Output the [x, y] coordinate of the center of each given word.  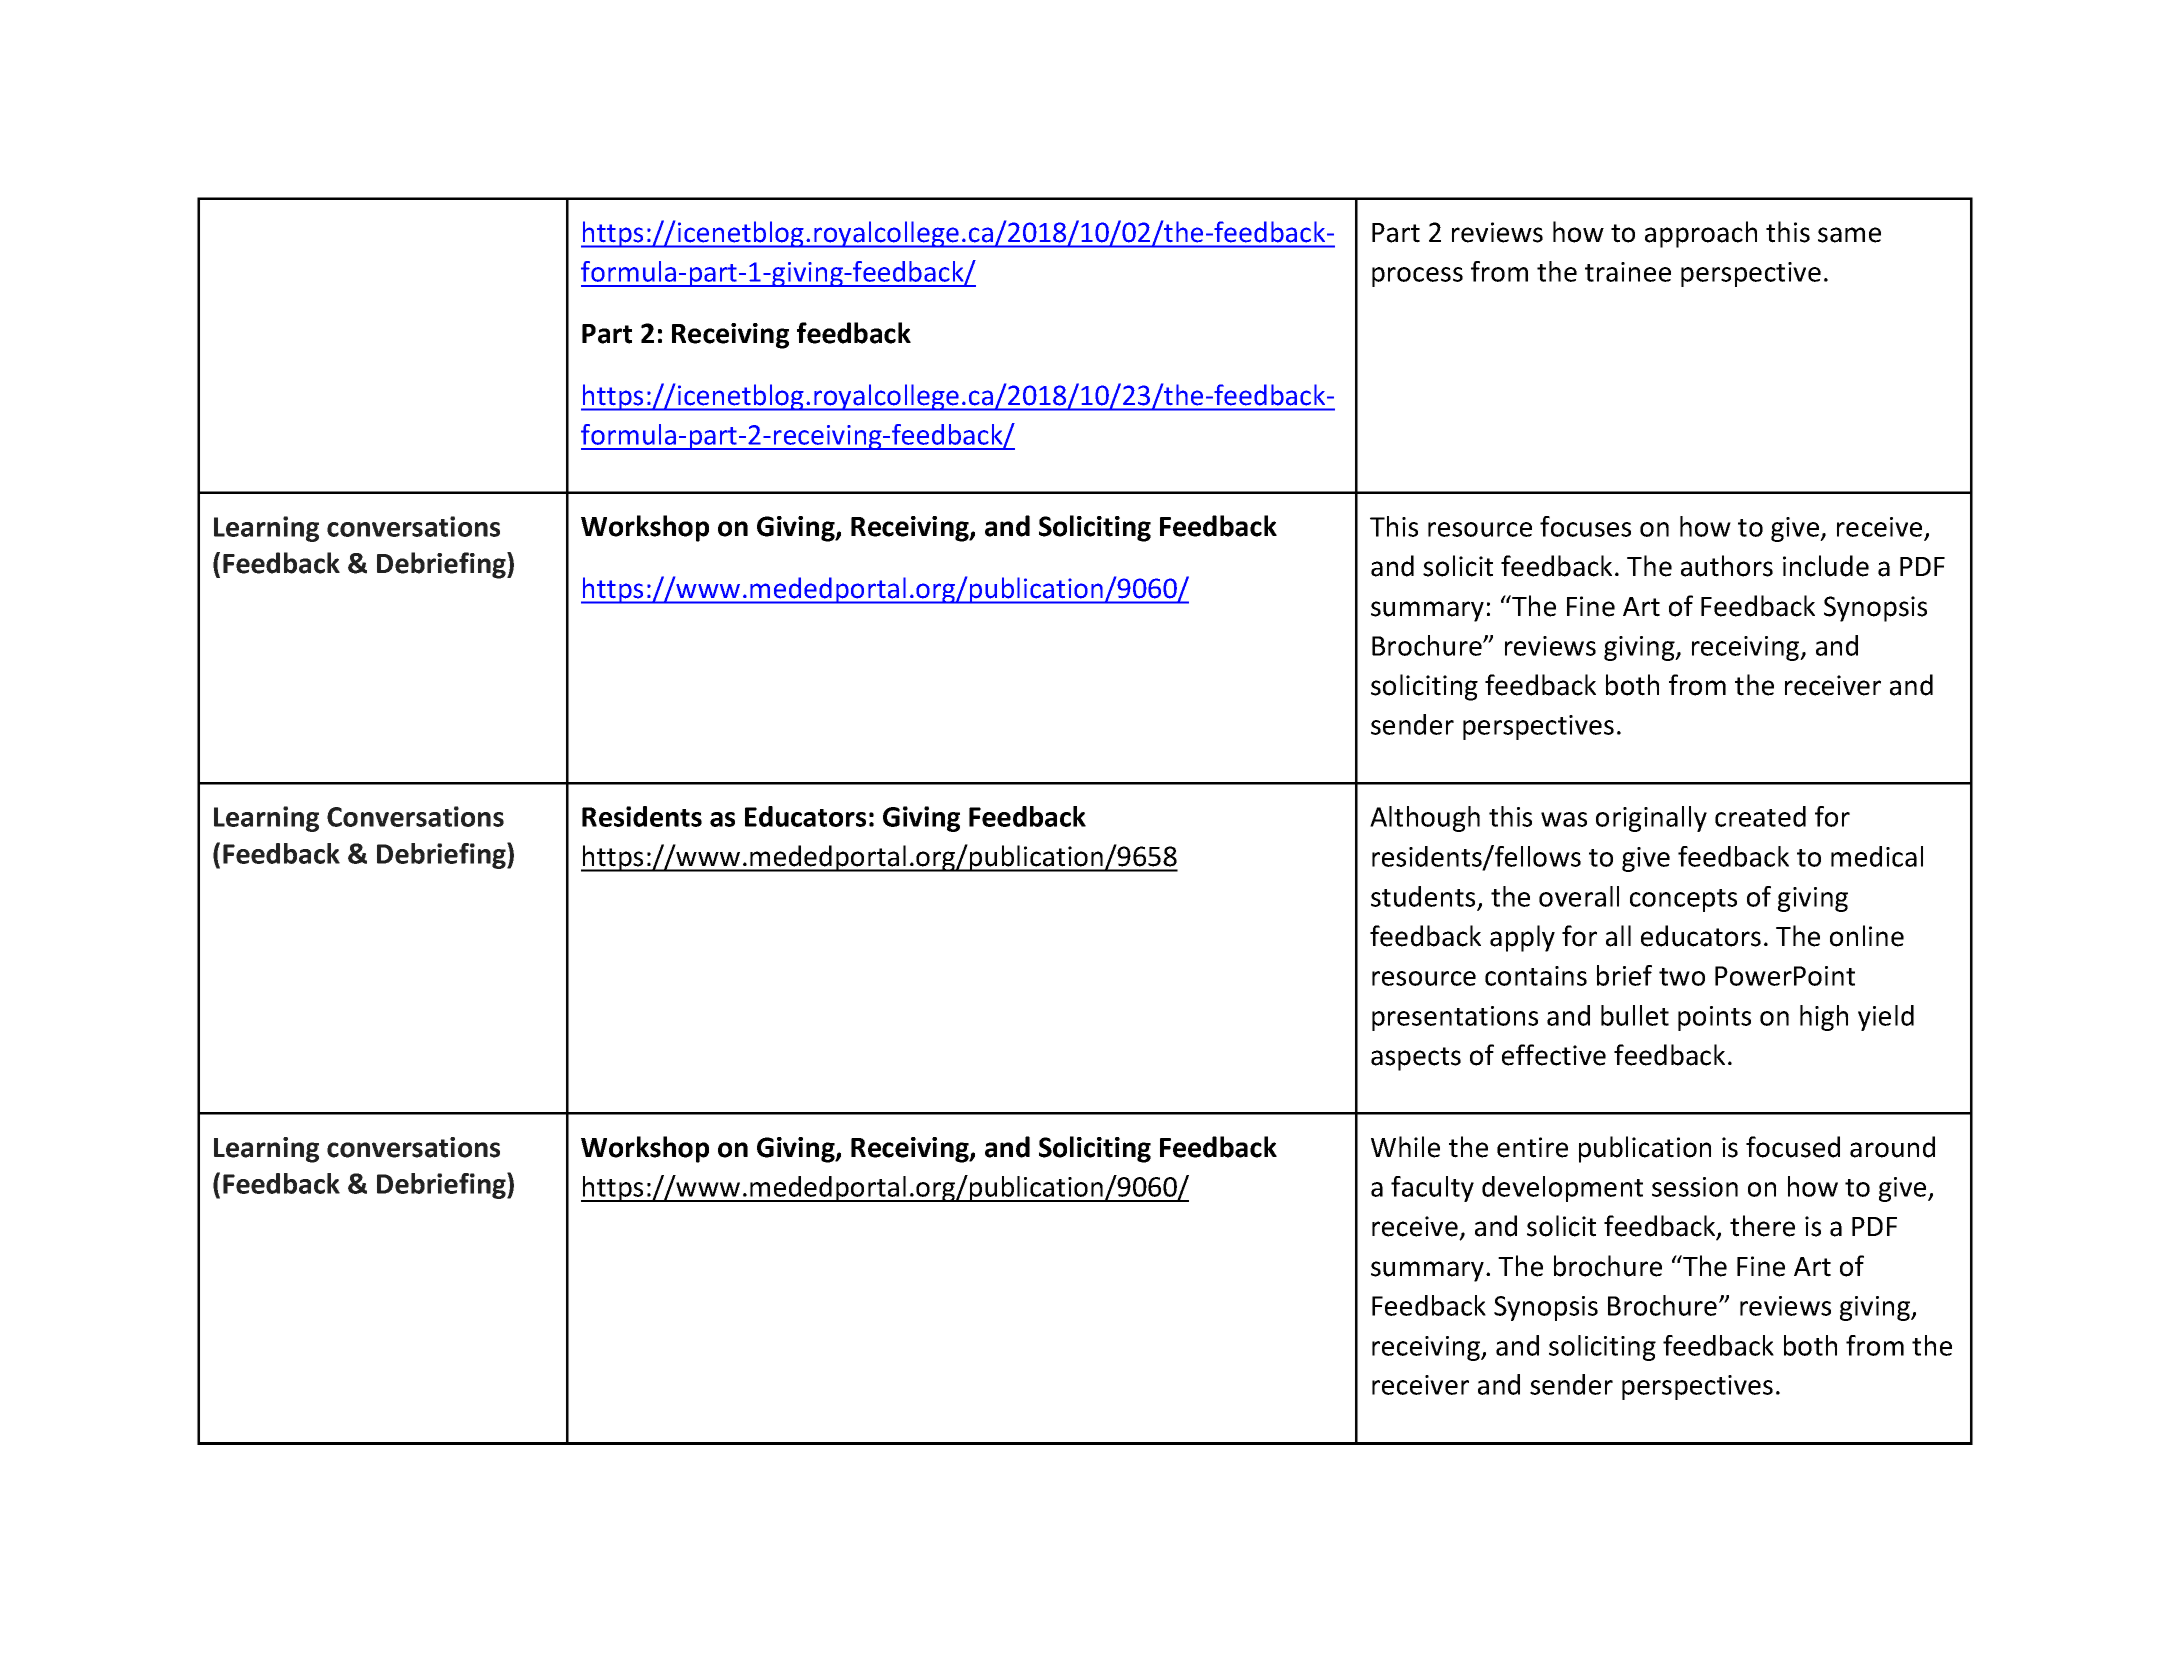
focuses [1585, 526]
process [1417, 277]
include [1826, 566]
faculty [1432, 1189]
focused [1793, 1147]
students [1423, 896]
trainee [1628, 272]
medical [1877, 856]
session [1695, 1187]
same [1849, 235]
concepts [1683, 900]
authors [1727, 566]
